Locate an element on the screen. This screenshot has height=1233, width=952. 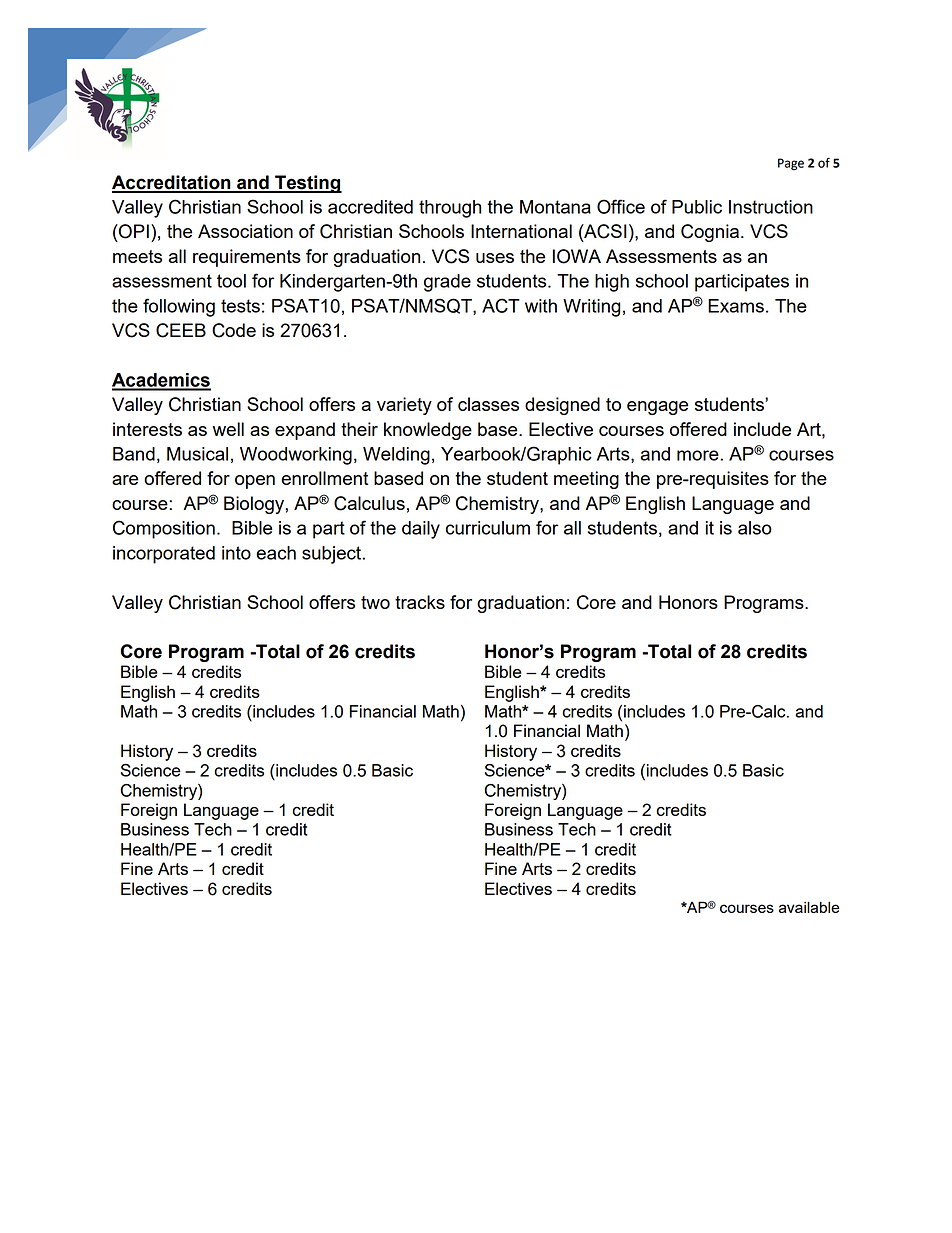
tracks is located at coordinates (420, 602).
